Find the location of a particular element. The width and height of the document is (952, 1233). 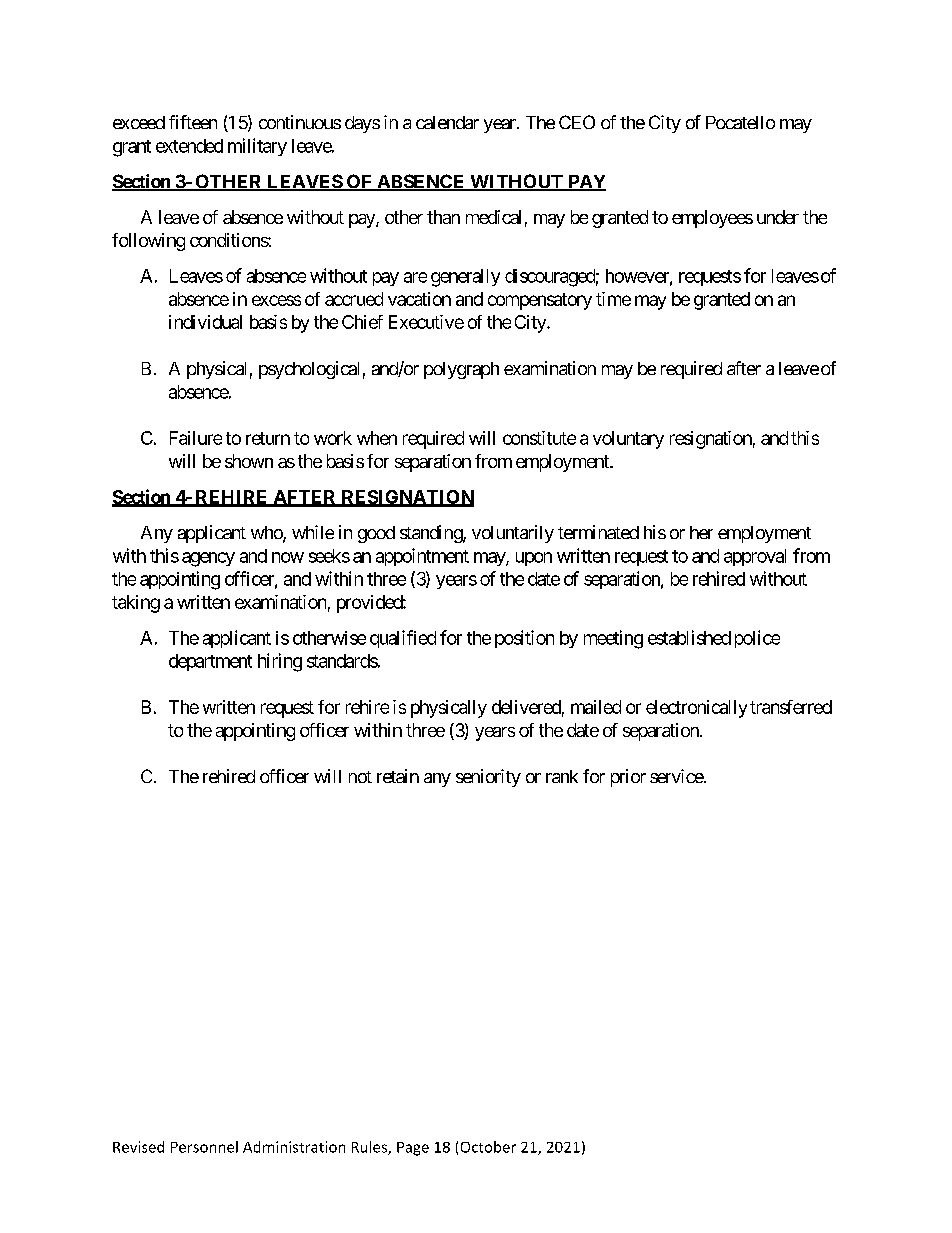

employees is located at coordinates (712, 219).
